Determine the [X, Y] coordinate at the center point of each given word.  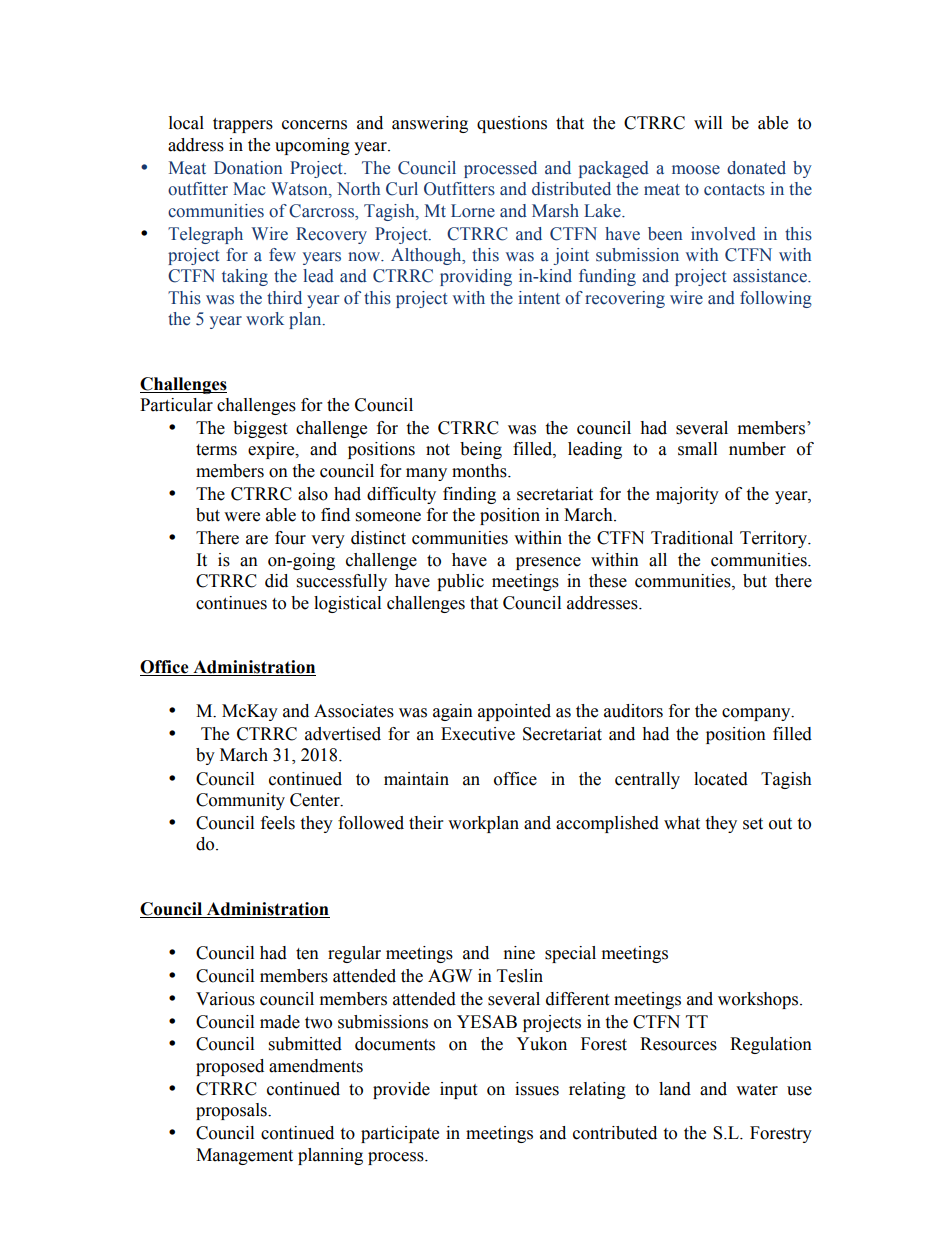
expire [272, 450]
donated [756, 168]
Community [240, 801]
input [458, 1090]
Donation [248, 168]
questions [512, 124]
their [426, 823]
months [480, 471]
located [721, 779]
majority [687, 495]
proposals [232, 1111]
